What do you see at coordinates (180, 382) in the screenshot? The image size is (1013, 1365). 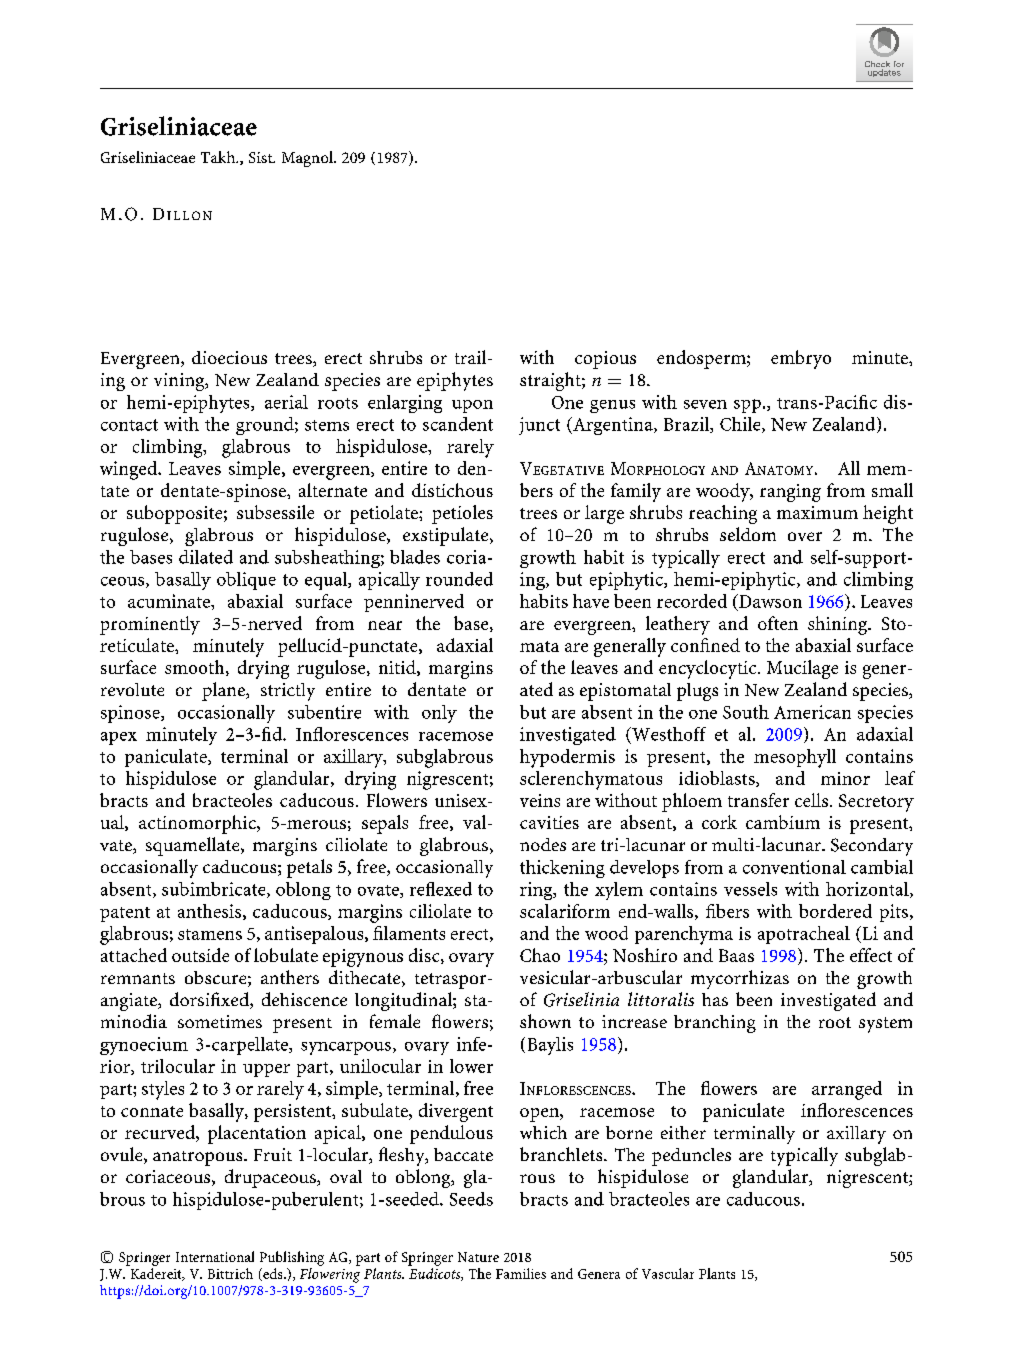 I see `vining` at bounding box center [180, 382].
